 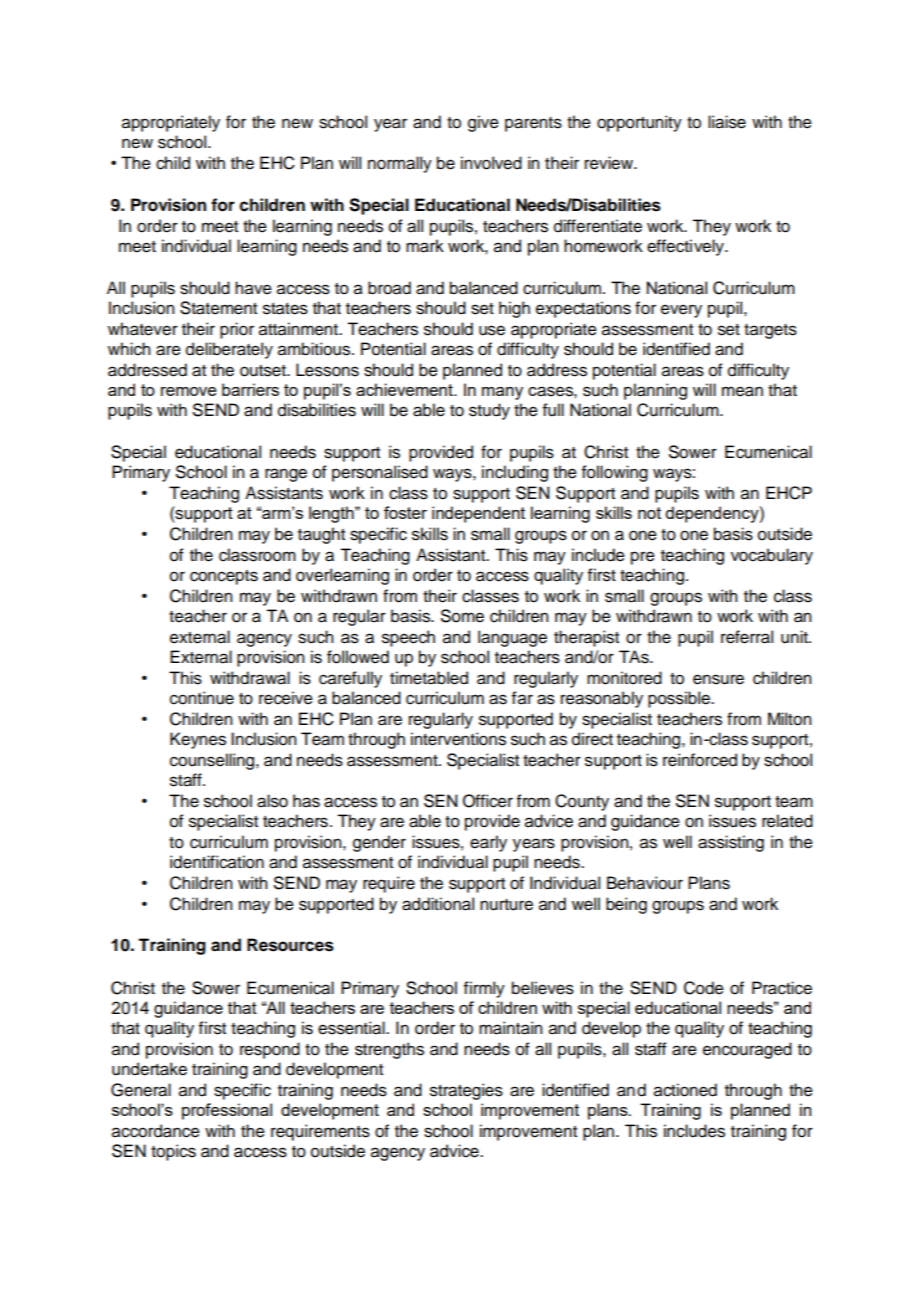 What do you see at coordinates (466, 1091) in the page?
I see `strategies` at bounding box center [466, 1091].
